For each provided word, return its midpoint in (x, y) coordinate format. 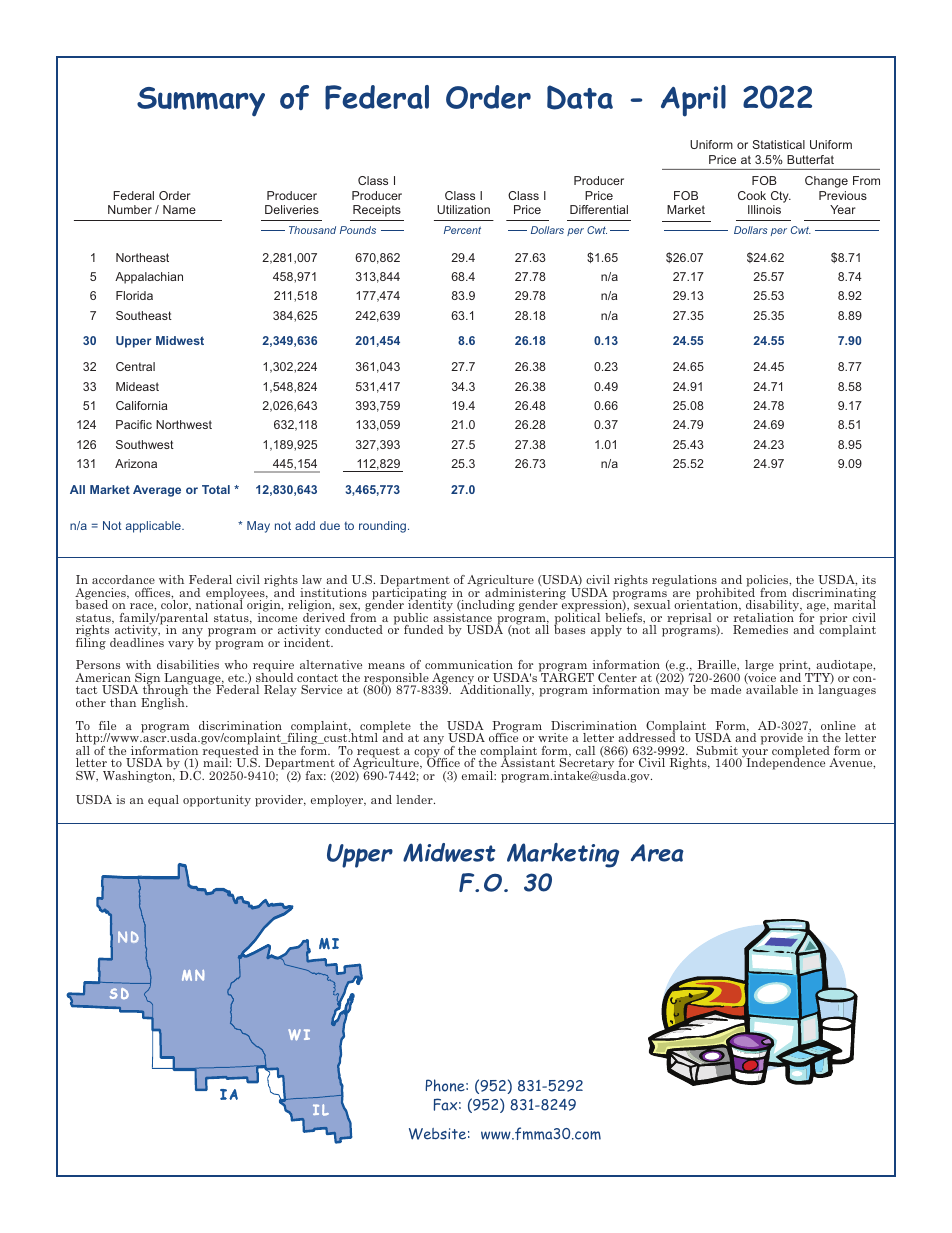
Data (580, 97)
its (869, 579)
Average (157, 491)
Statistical (778, 144)
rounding (384, 527)
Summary (201, 102)
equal (163, 801)
